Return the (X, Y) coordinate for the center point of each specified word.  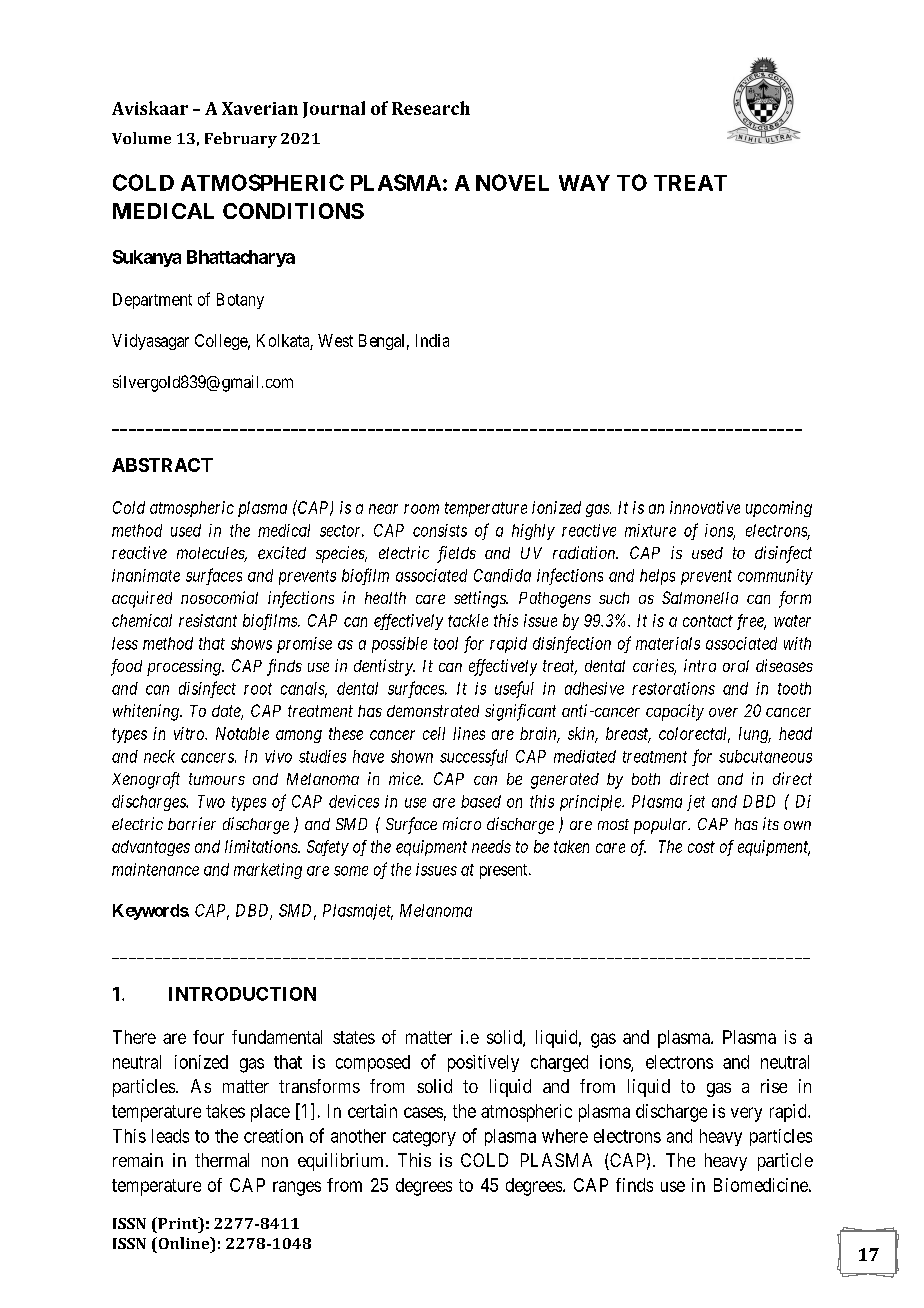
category (424, 1138)
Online (184, 1243)
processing (185, 667)
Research (431, 108)
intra (700, 665)
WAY (584, 183)
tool (446, 643)
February (241, 140)
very (746, 1114)
